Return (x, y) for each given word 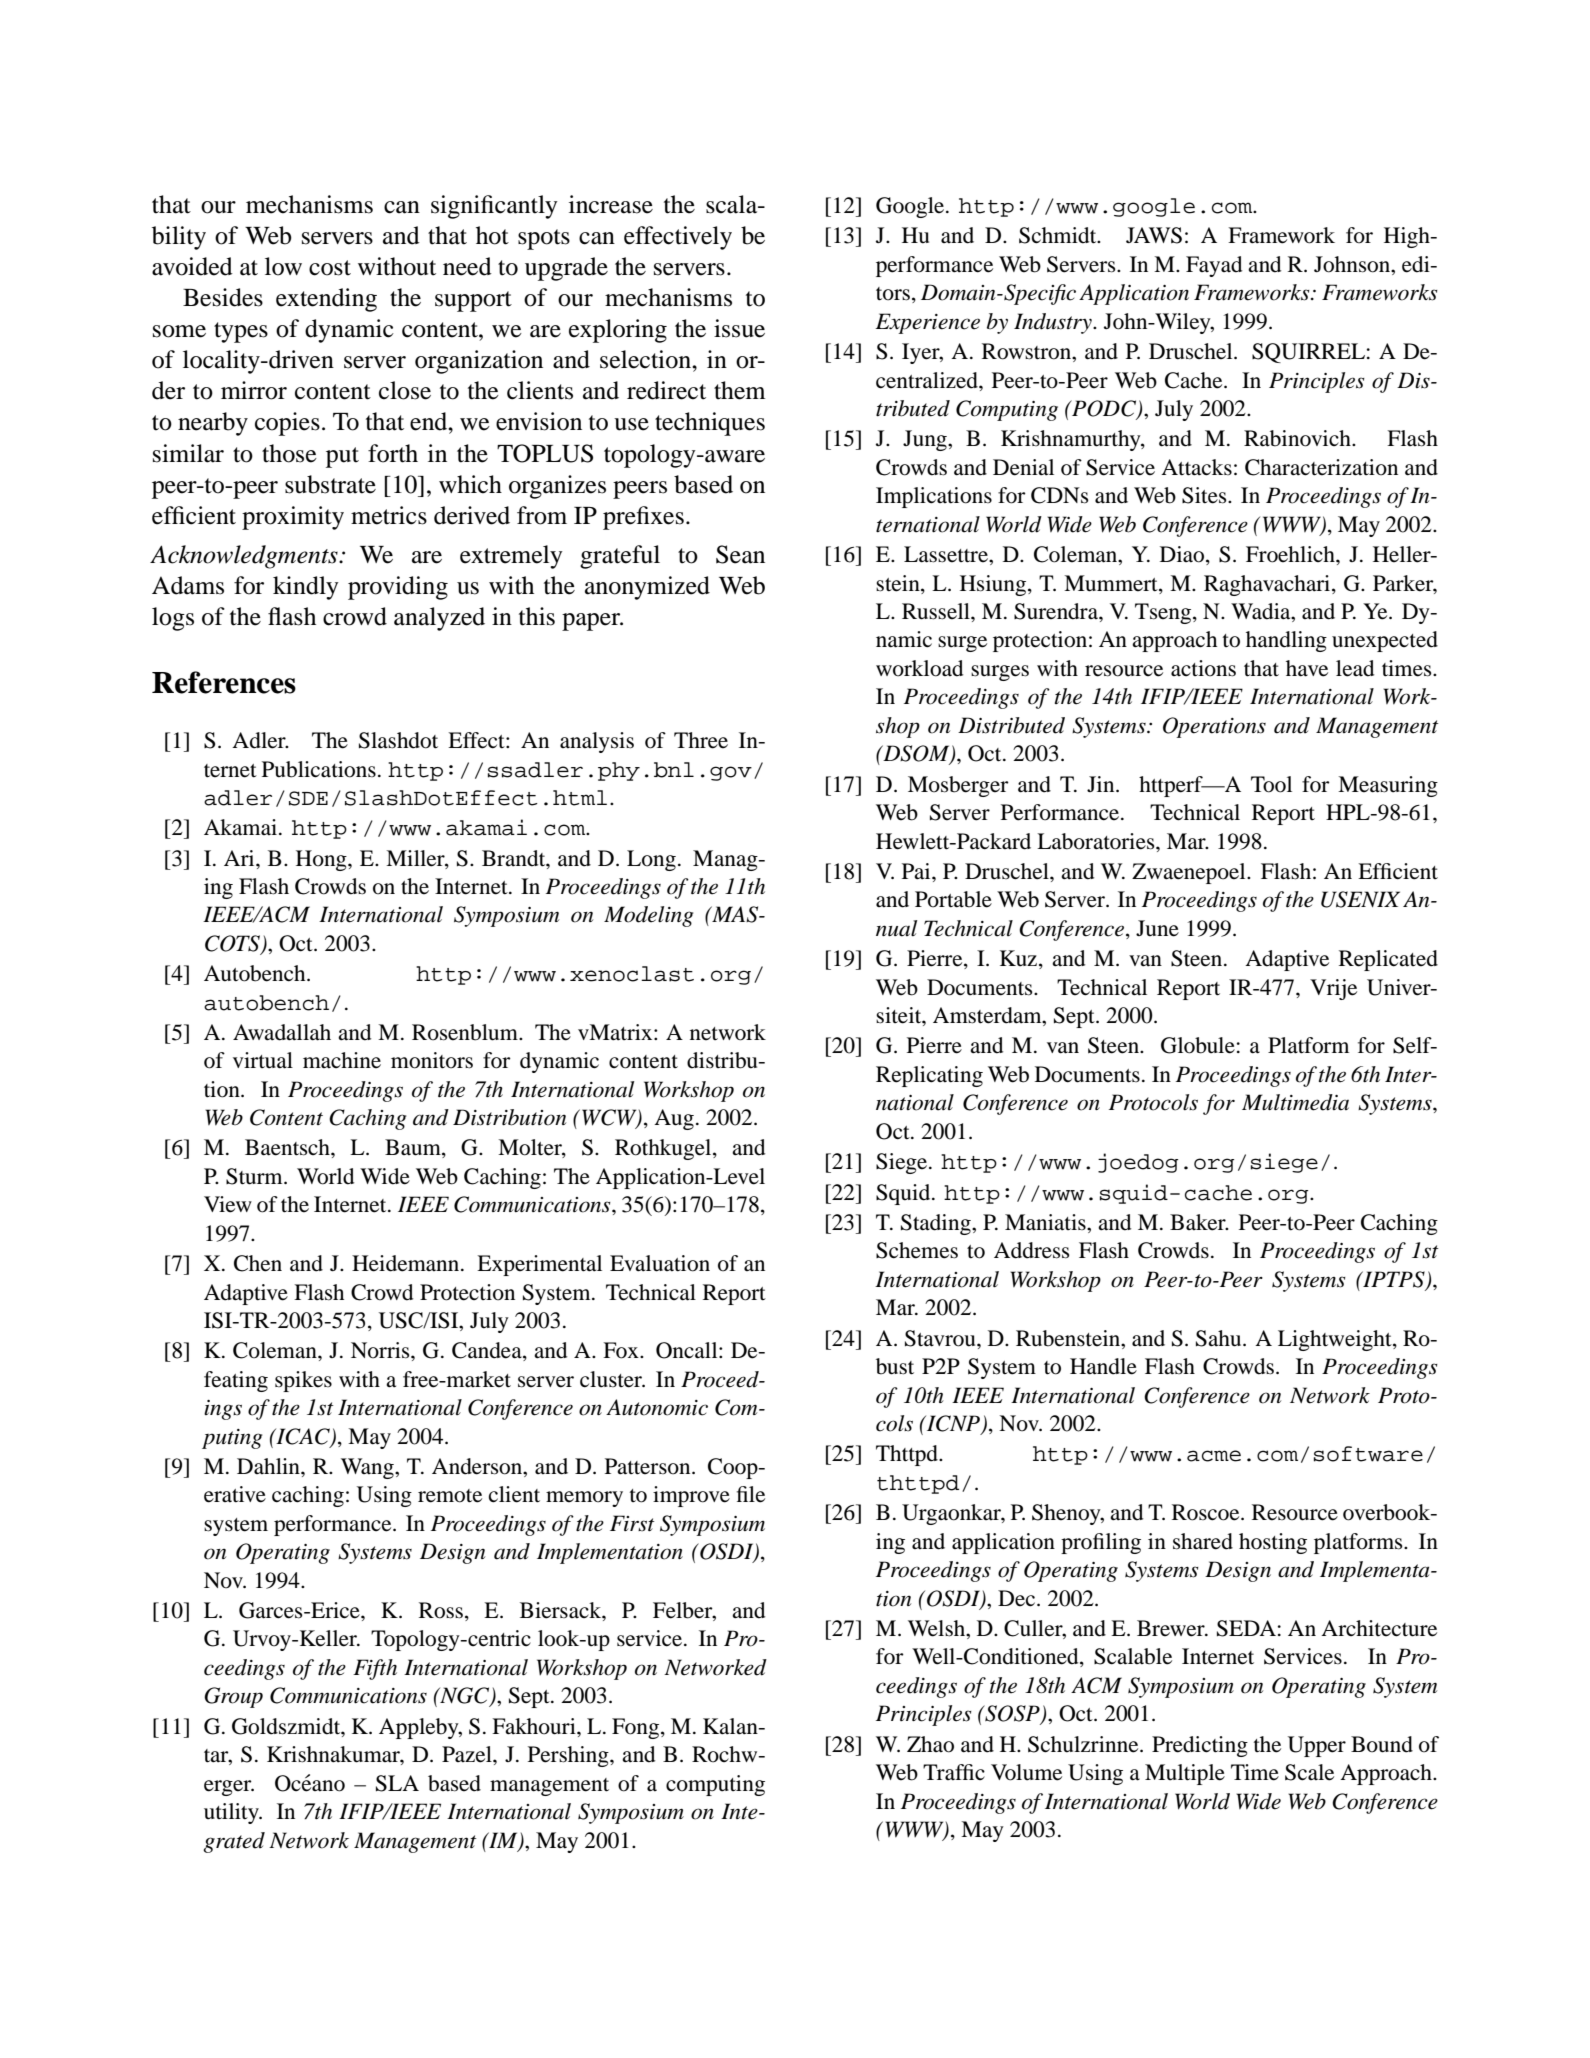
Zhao (930, 1744)
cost (330, 268)
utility (232, 1813)
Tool (1271, 784)
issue (739, 328)
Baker (1199, 1222)
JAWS (1154, 235)
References (224, 682)
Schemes (917, 1250)
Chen (258, 1263)
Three (701, 740)
